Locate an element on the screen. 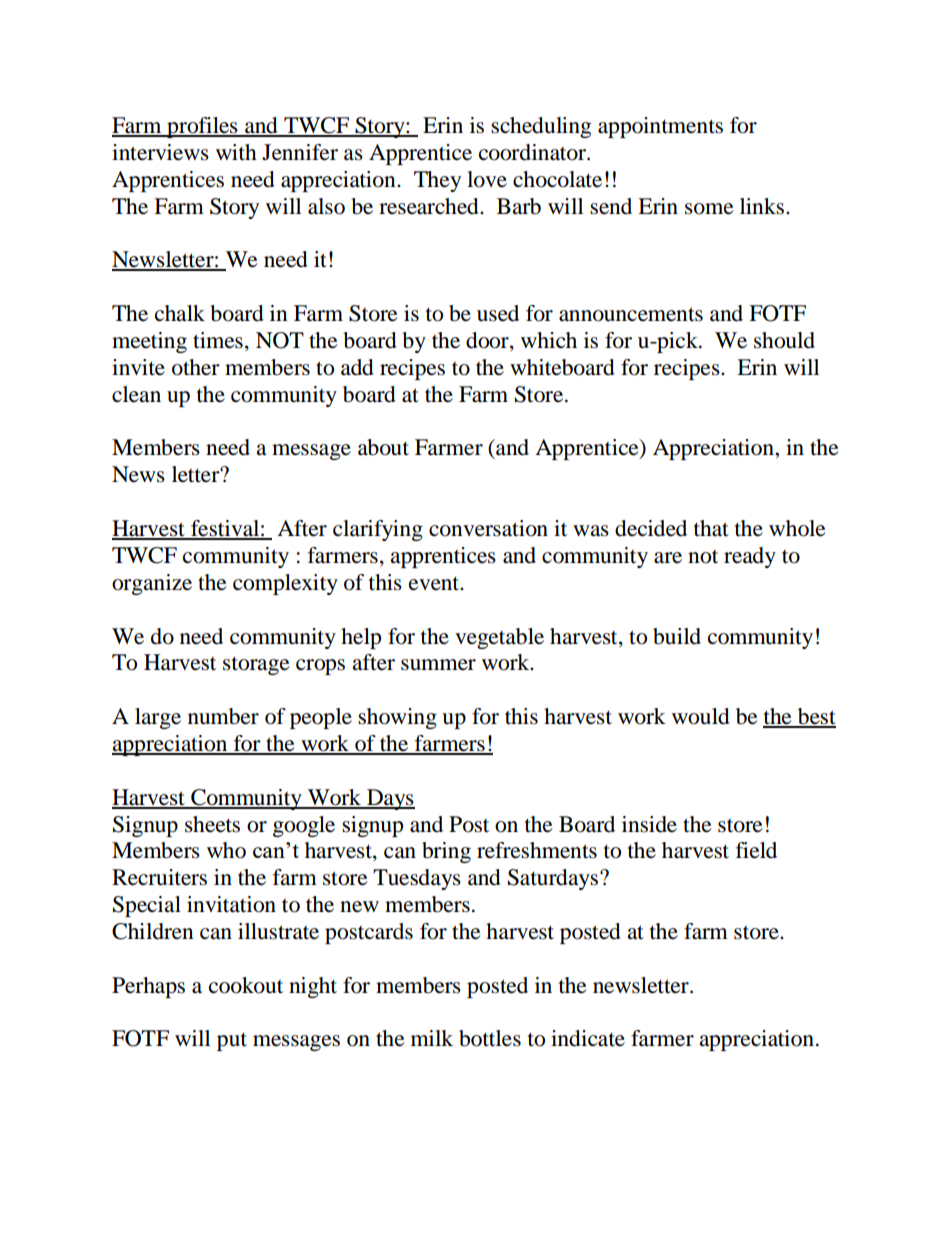  other is located at coordinates (196, 367).
